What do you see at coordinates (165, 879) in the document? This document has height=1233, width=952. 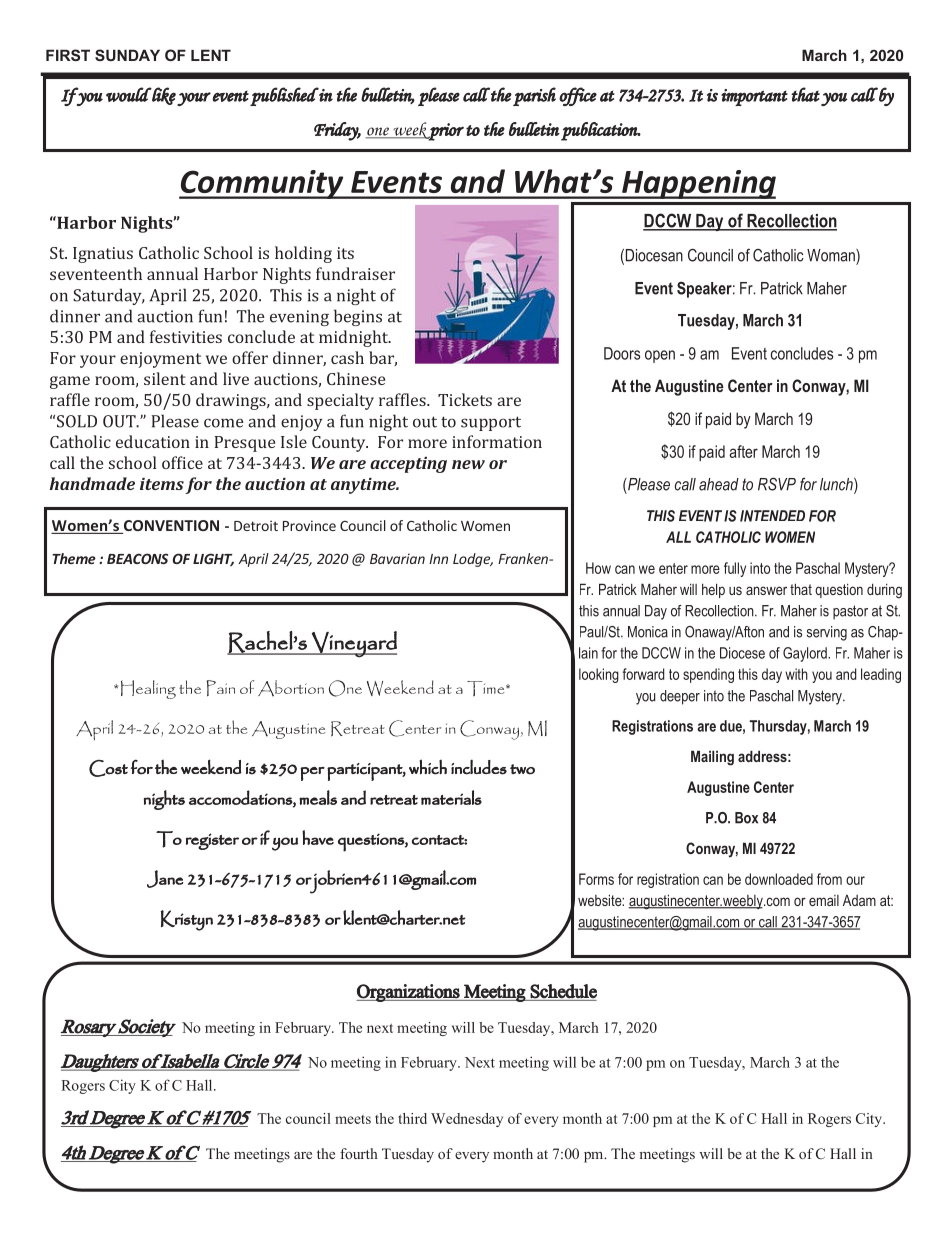 I see `Jane` at bounding box center [165, 879].
